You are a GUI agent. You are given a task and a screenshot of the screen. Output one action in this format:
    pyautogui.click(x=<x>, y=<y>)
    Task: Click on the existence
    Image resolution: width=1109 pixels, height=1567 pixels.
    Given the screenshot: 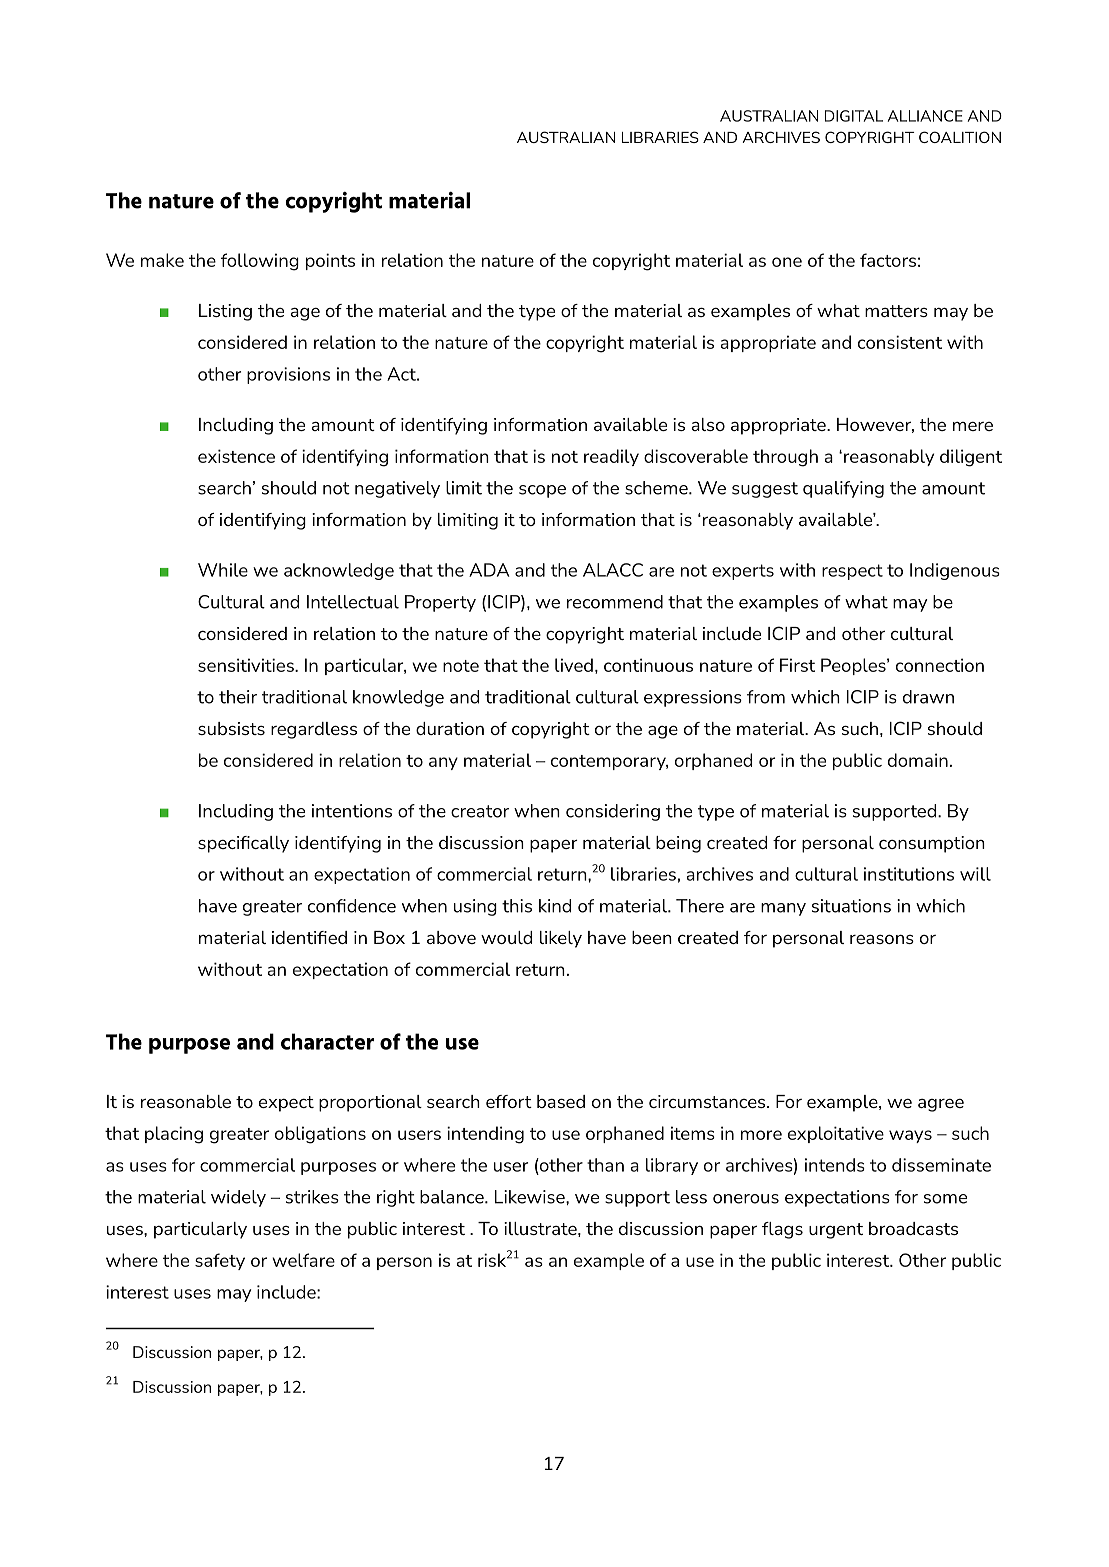 What is the action you would take?
    pyautogui.click(x=236, y=456)
